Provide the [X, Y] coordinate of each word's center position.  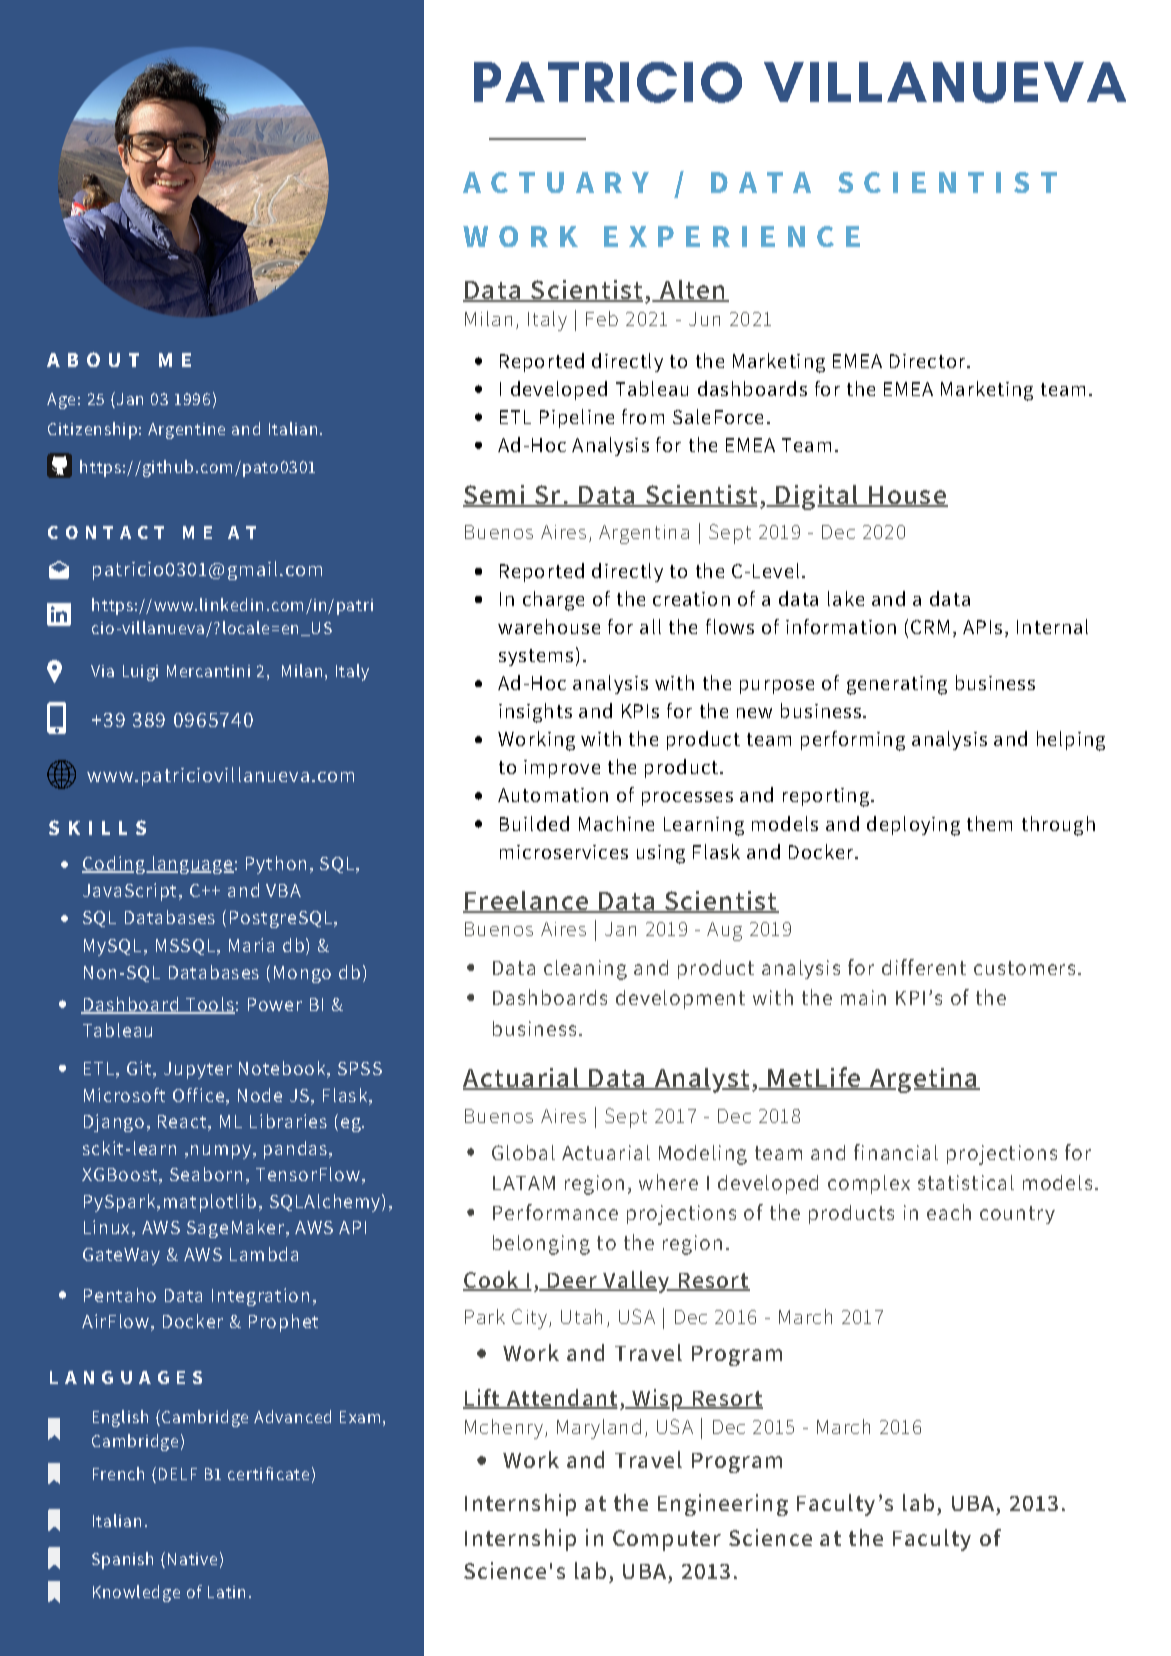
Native [192, 1559]
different [924, 967]
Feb [602, 318]
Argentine [186, 431]
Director [927, 361]
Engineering [723, 1505]
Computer [667, 1540]
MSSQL [185, 947]
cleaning [585, 970]
